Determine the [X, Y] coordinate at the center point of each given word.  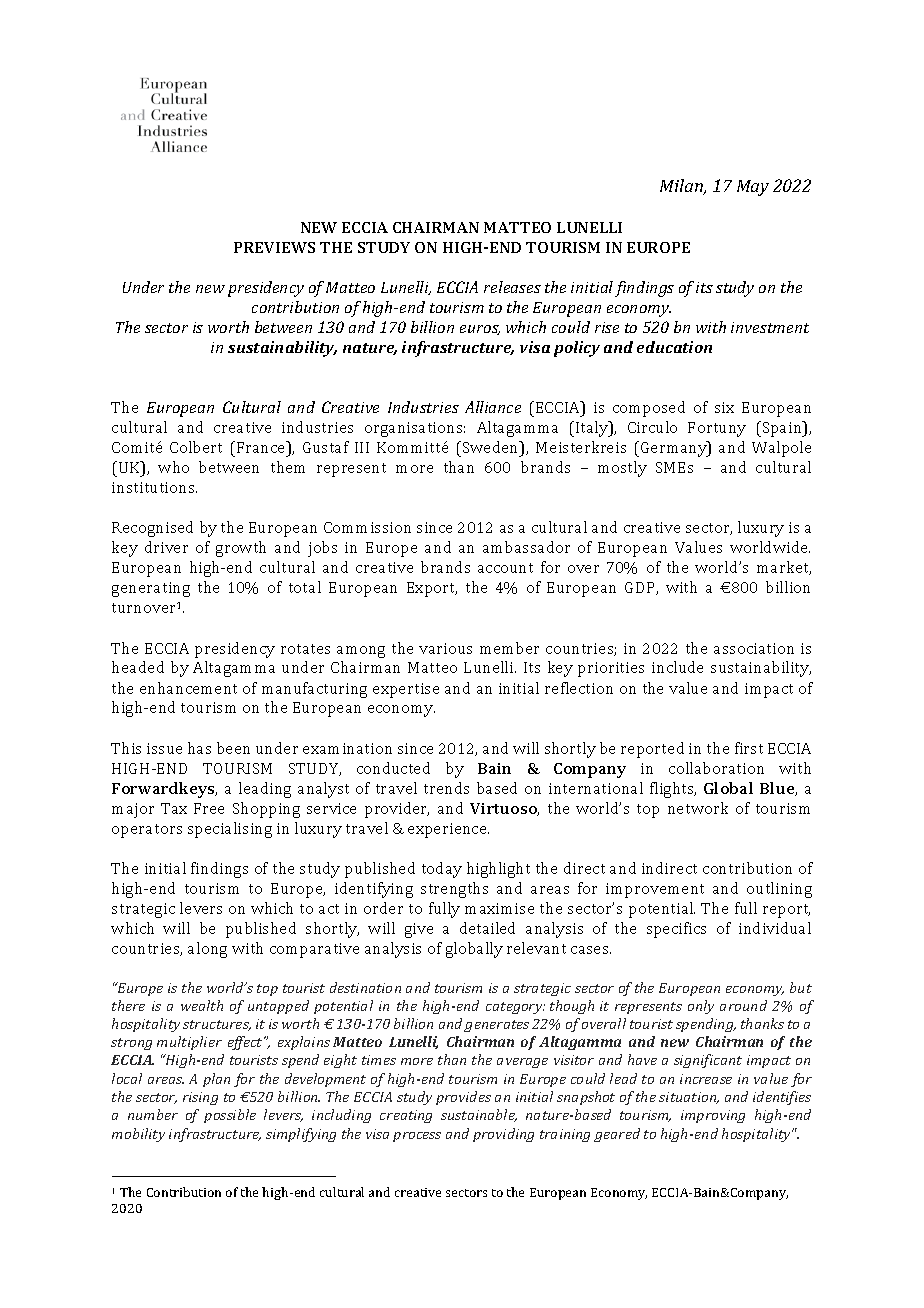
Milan [682, 187]
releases [512, 287]
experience [448, 830]
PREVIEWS [274, 247]
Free [209, 808]
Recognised [152, 529]
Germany [675, 449]
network [698, 808]
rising [200, 1098]
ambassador [526, 547]
